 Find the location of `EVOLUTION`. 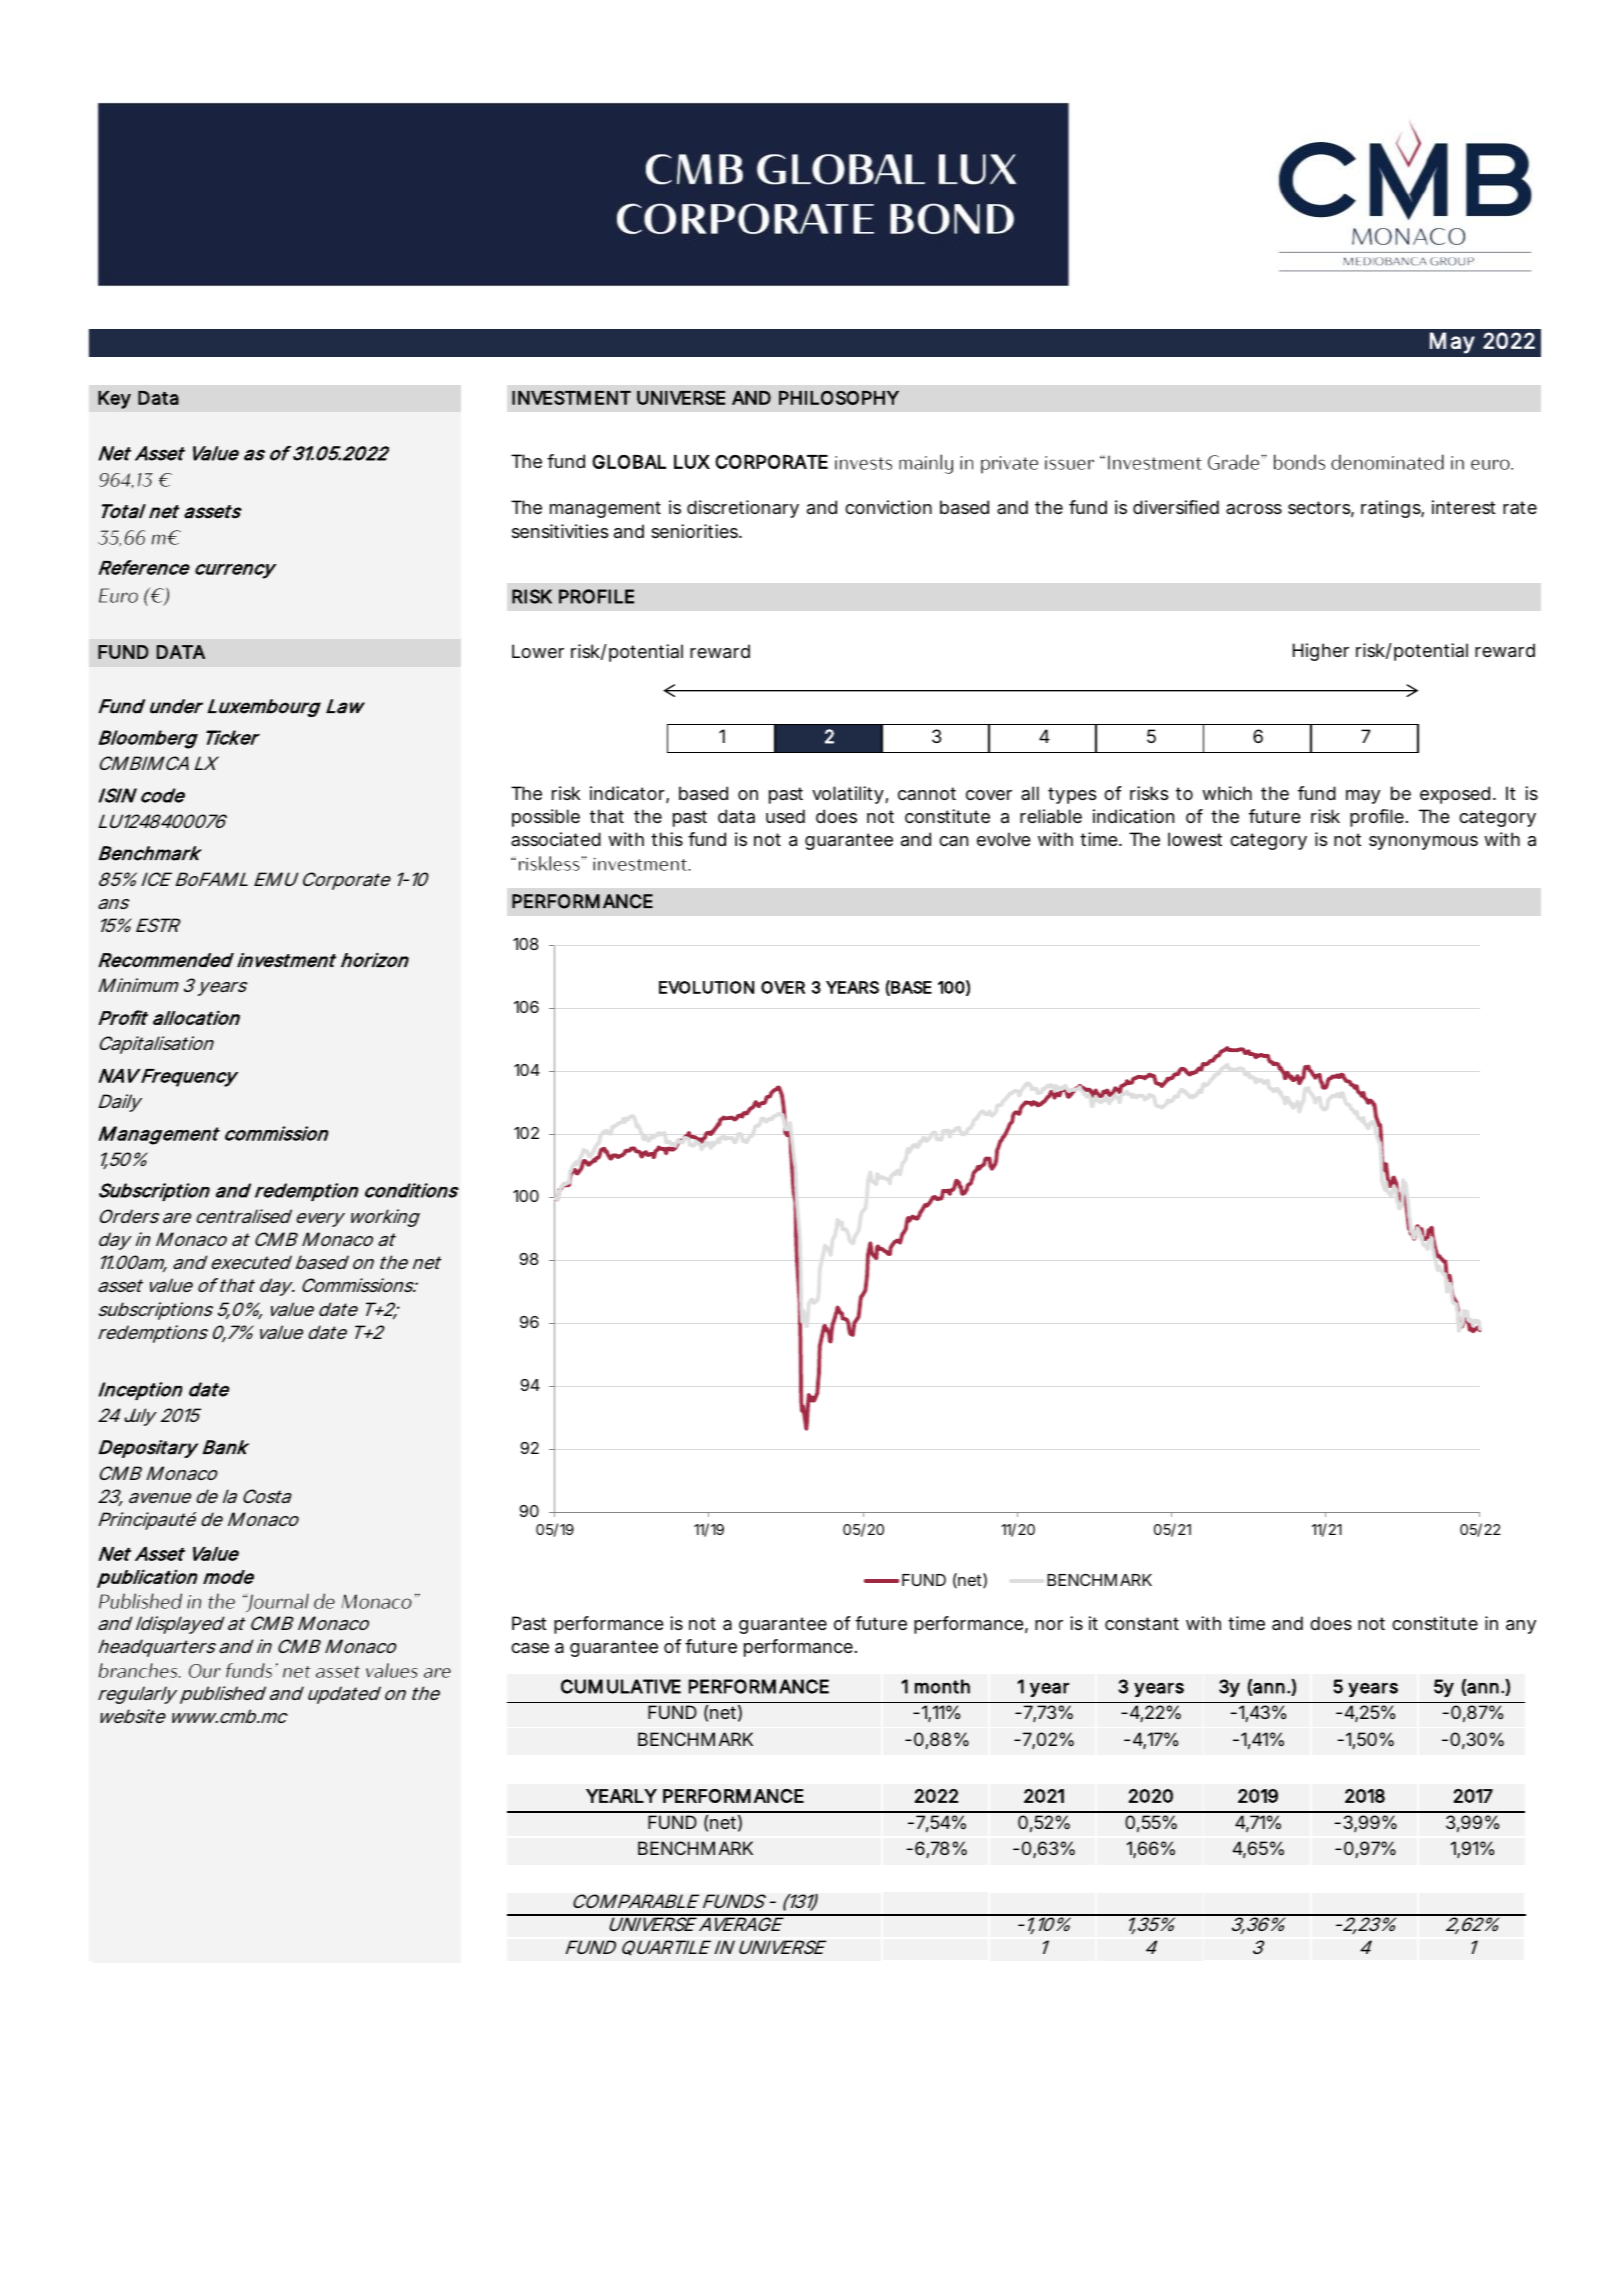

EVOLUTION is located at coordinates (706, 987).
